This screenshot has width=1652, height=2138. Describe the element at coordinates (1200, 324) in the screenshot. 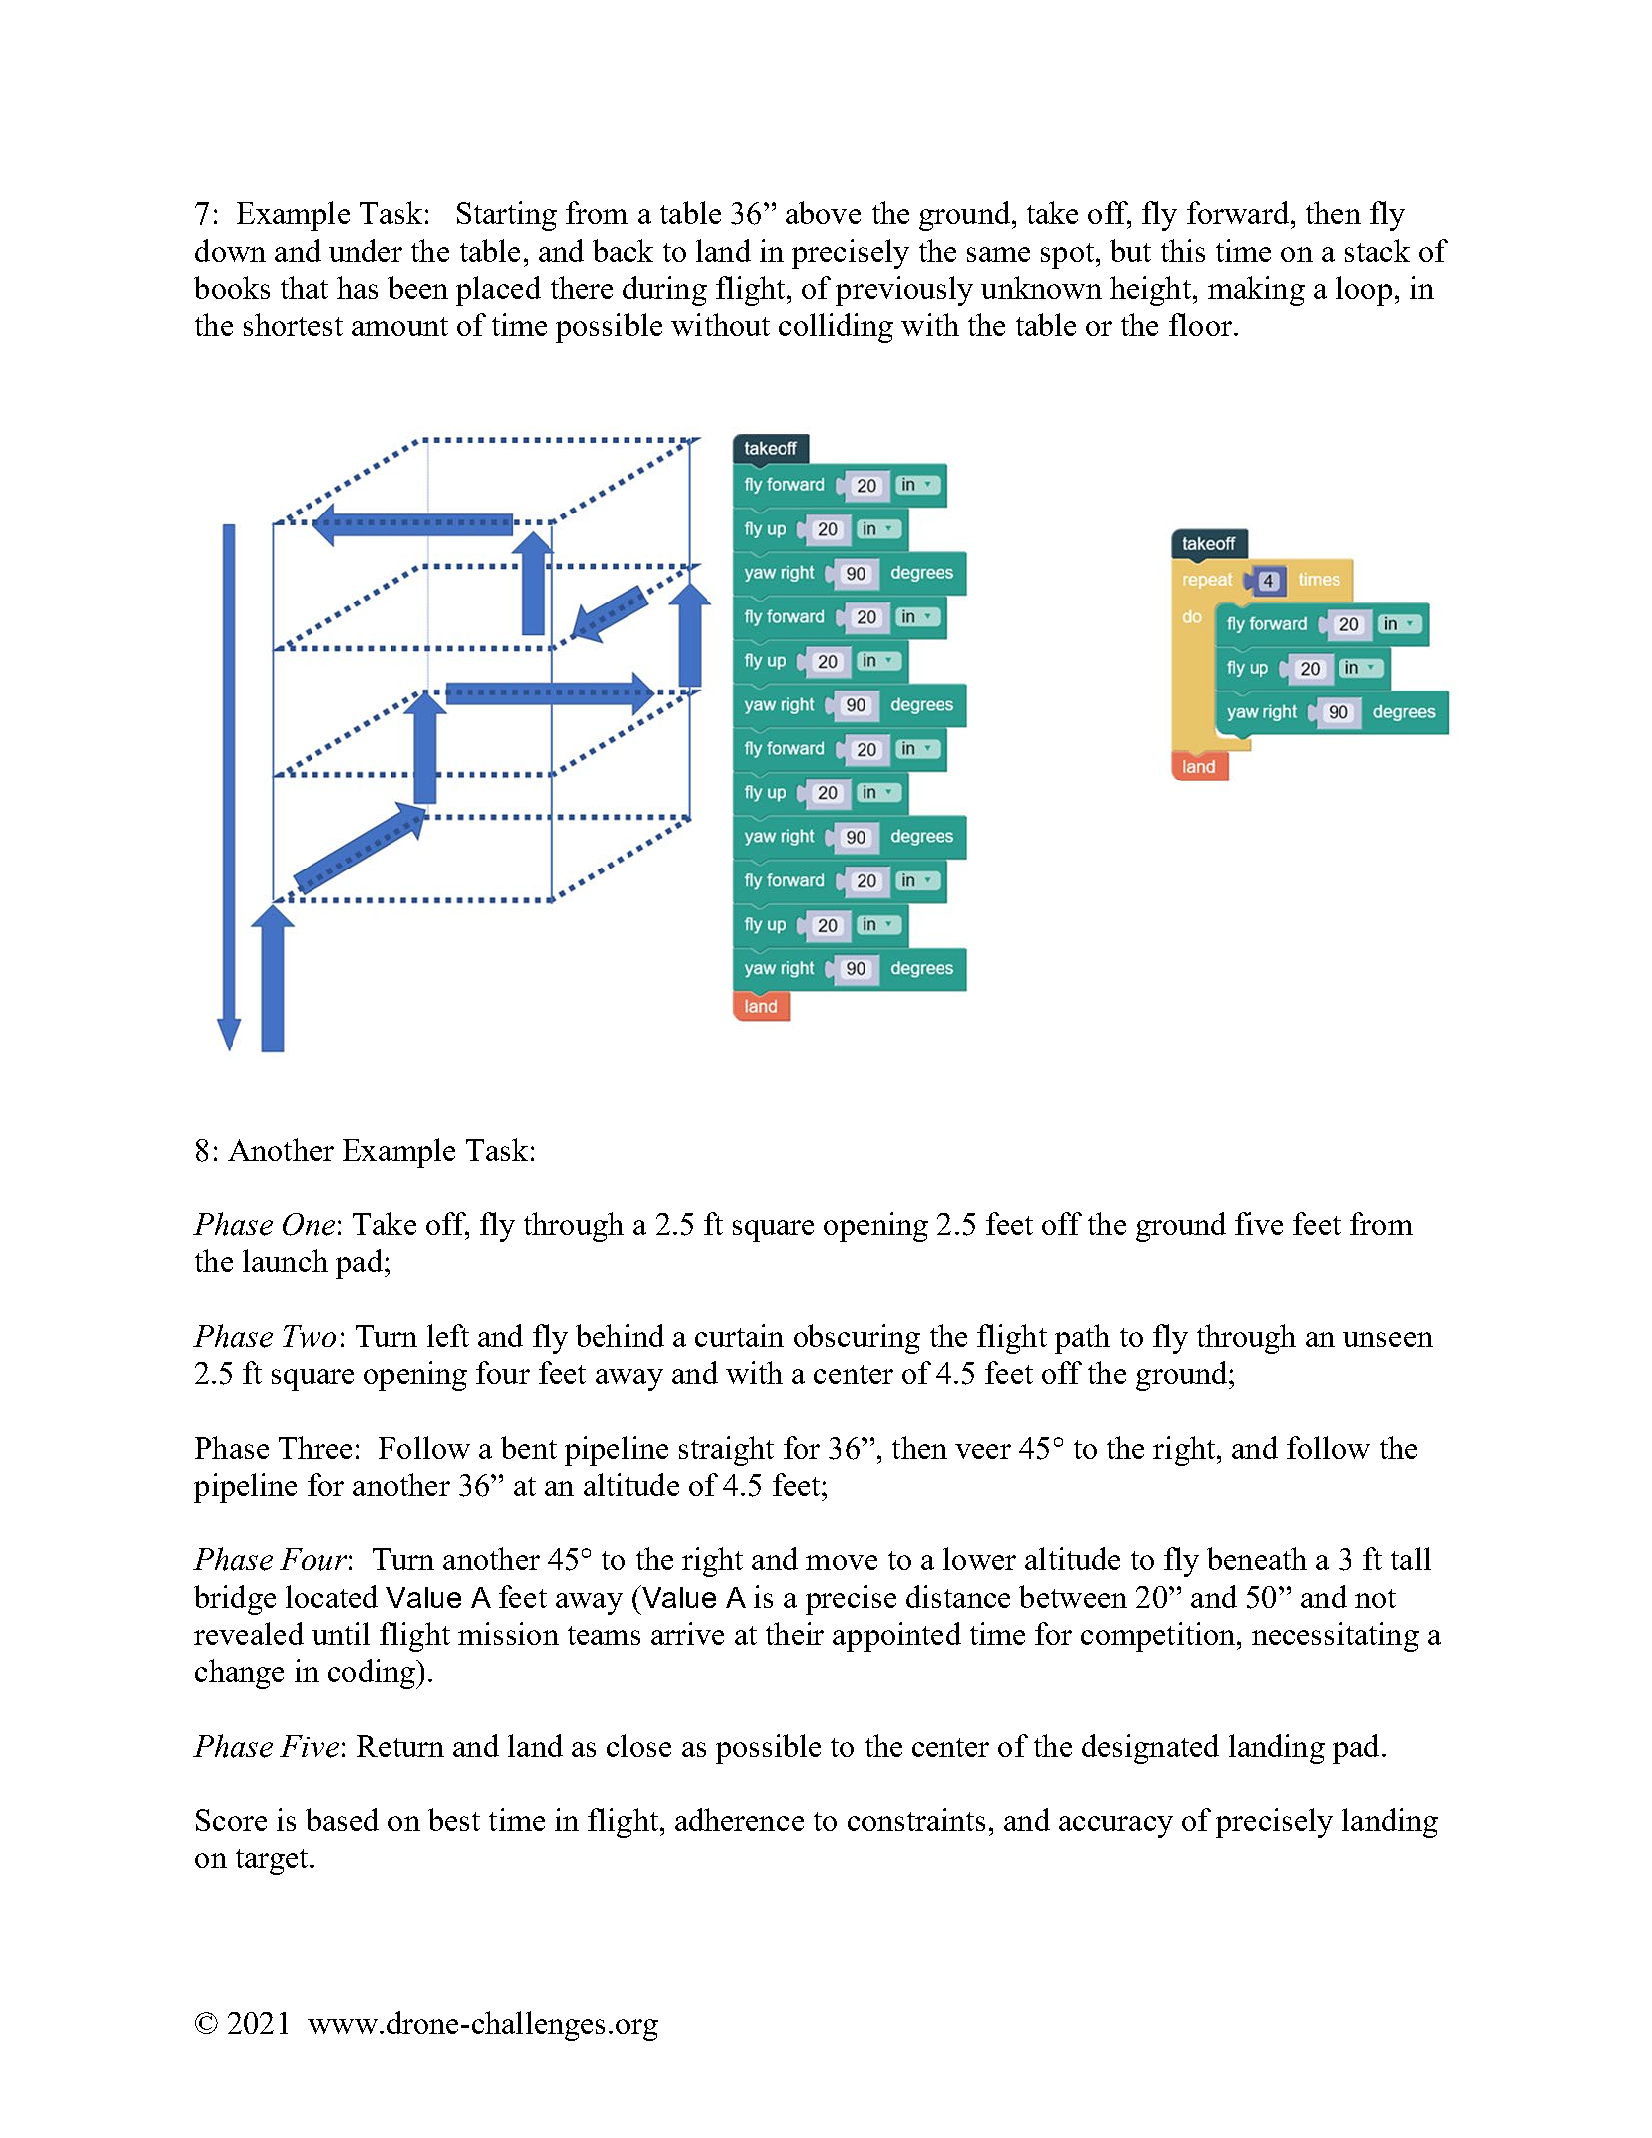

I see `floor` at that location.
